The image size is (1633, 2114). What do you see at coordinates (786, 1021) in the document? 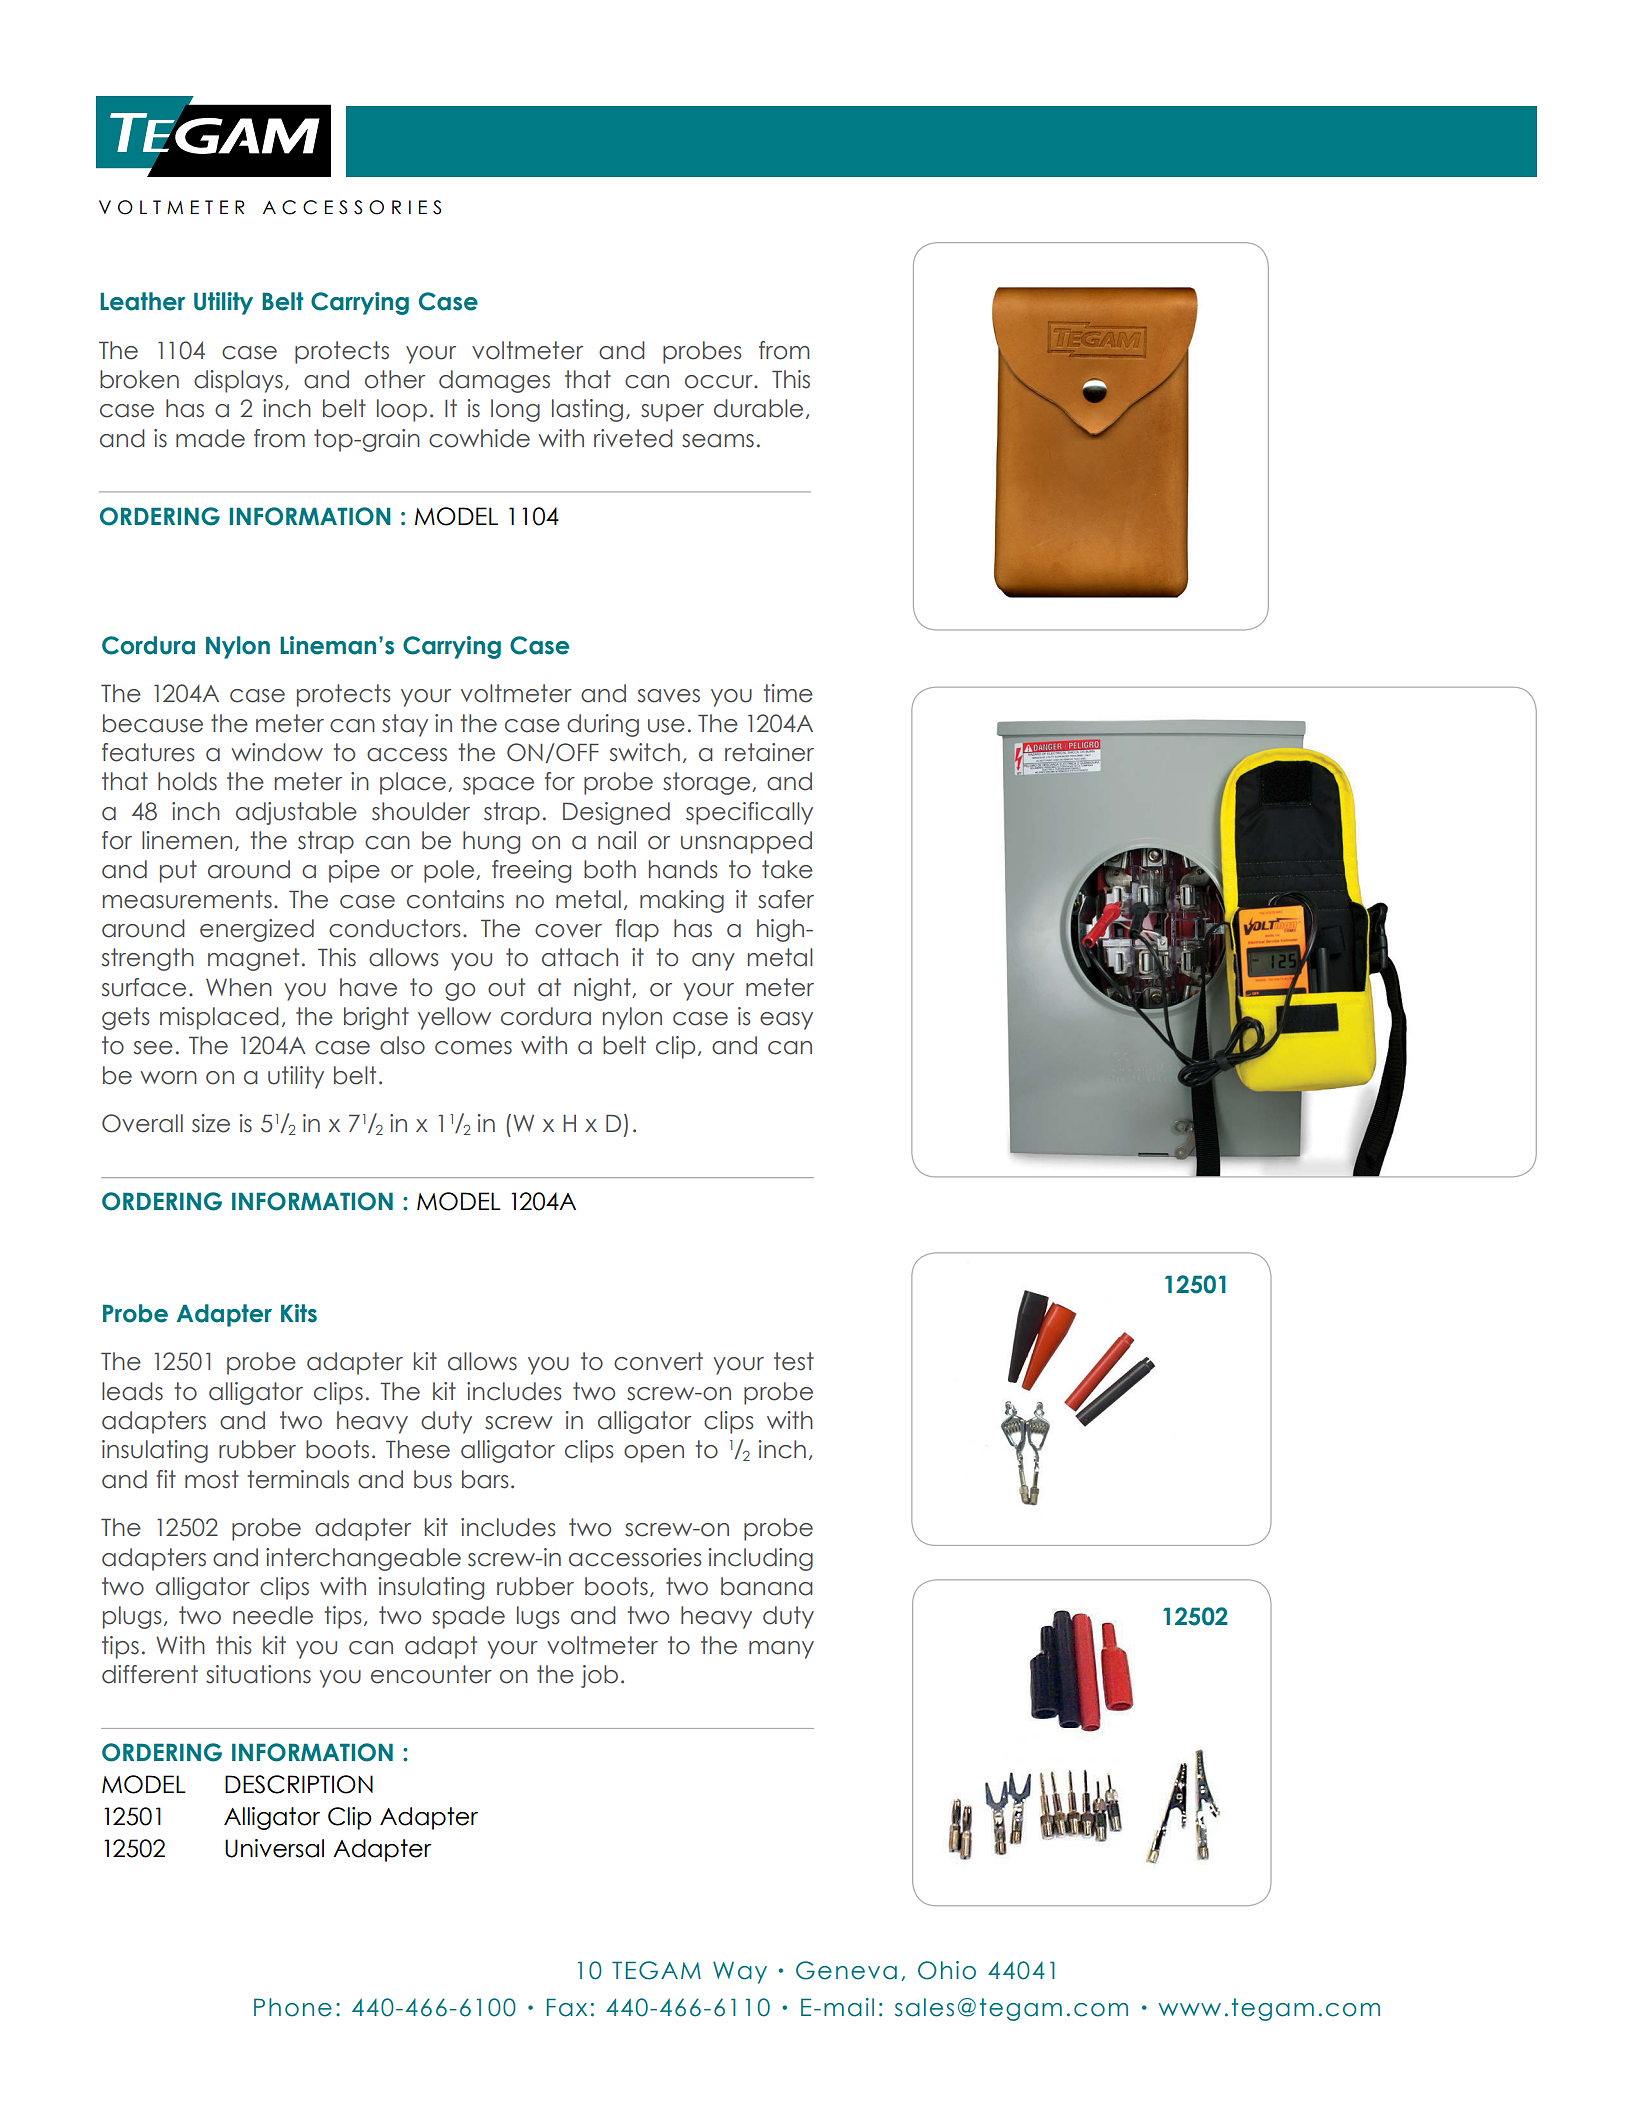
I see `easy` at bounding box center [786, 1021].
